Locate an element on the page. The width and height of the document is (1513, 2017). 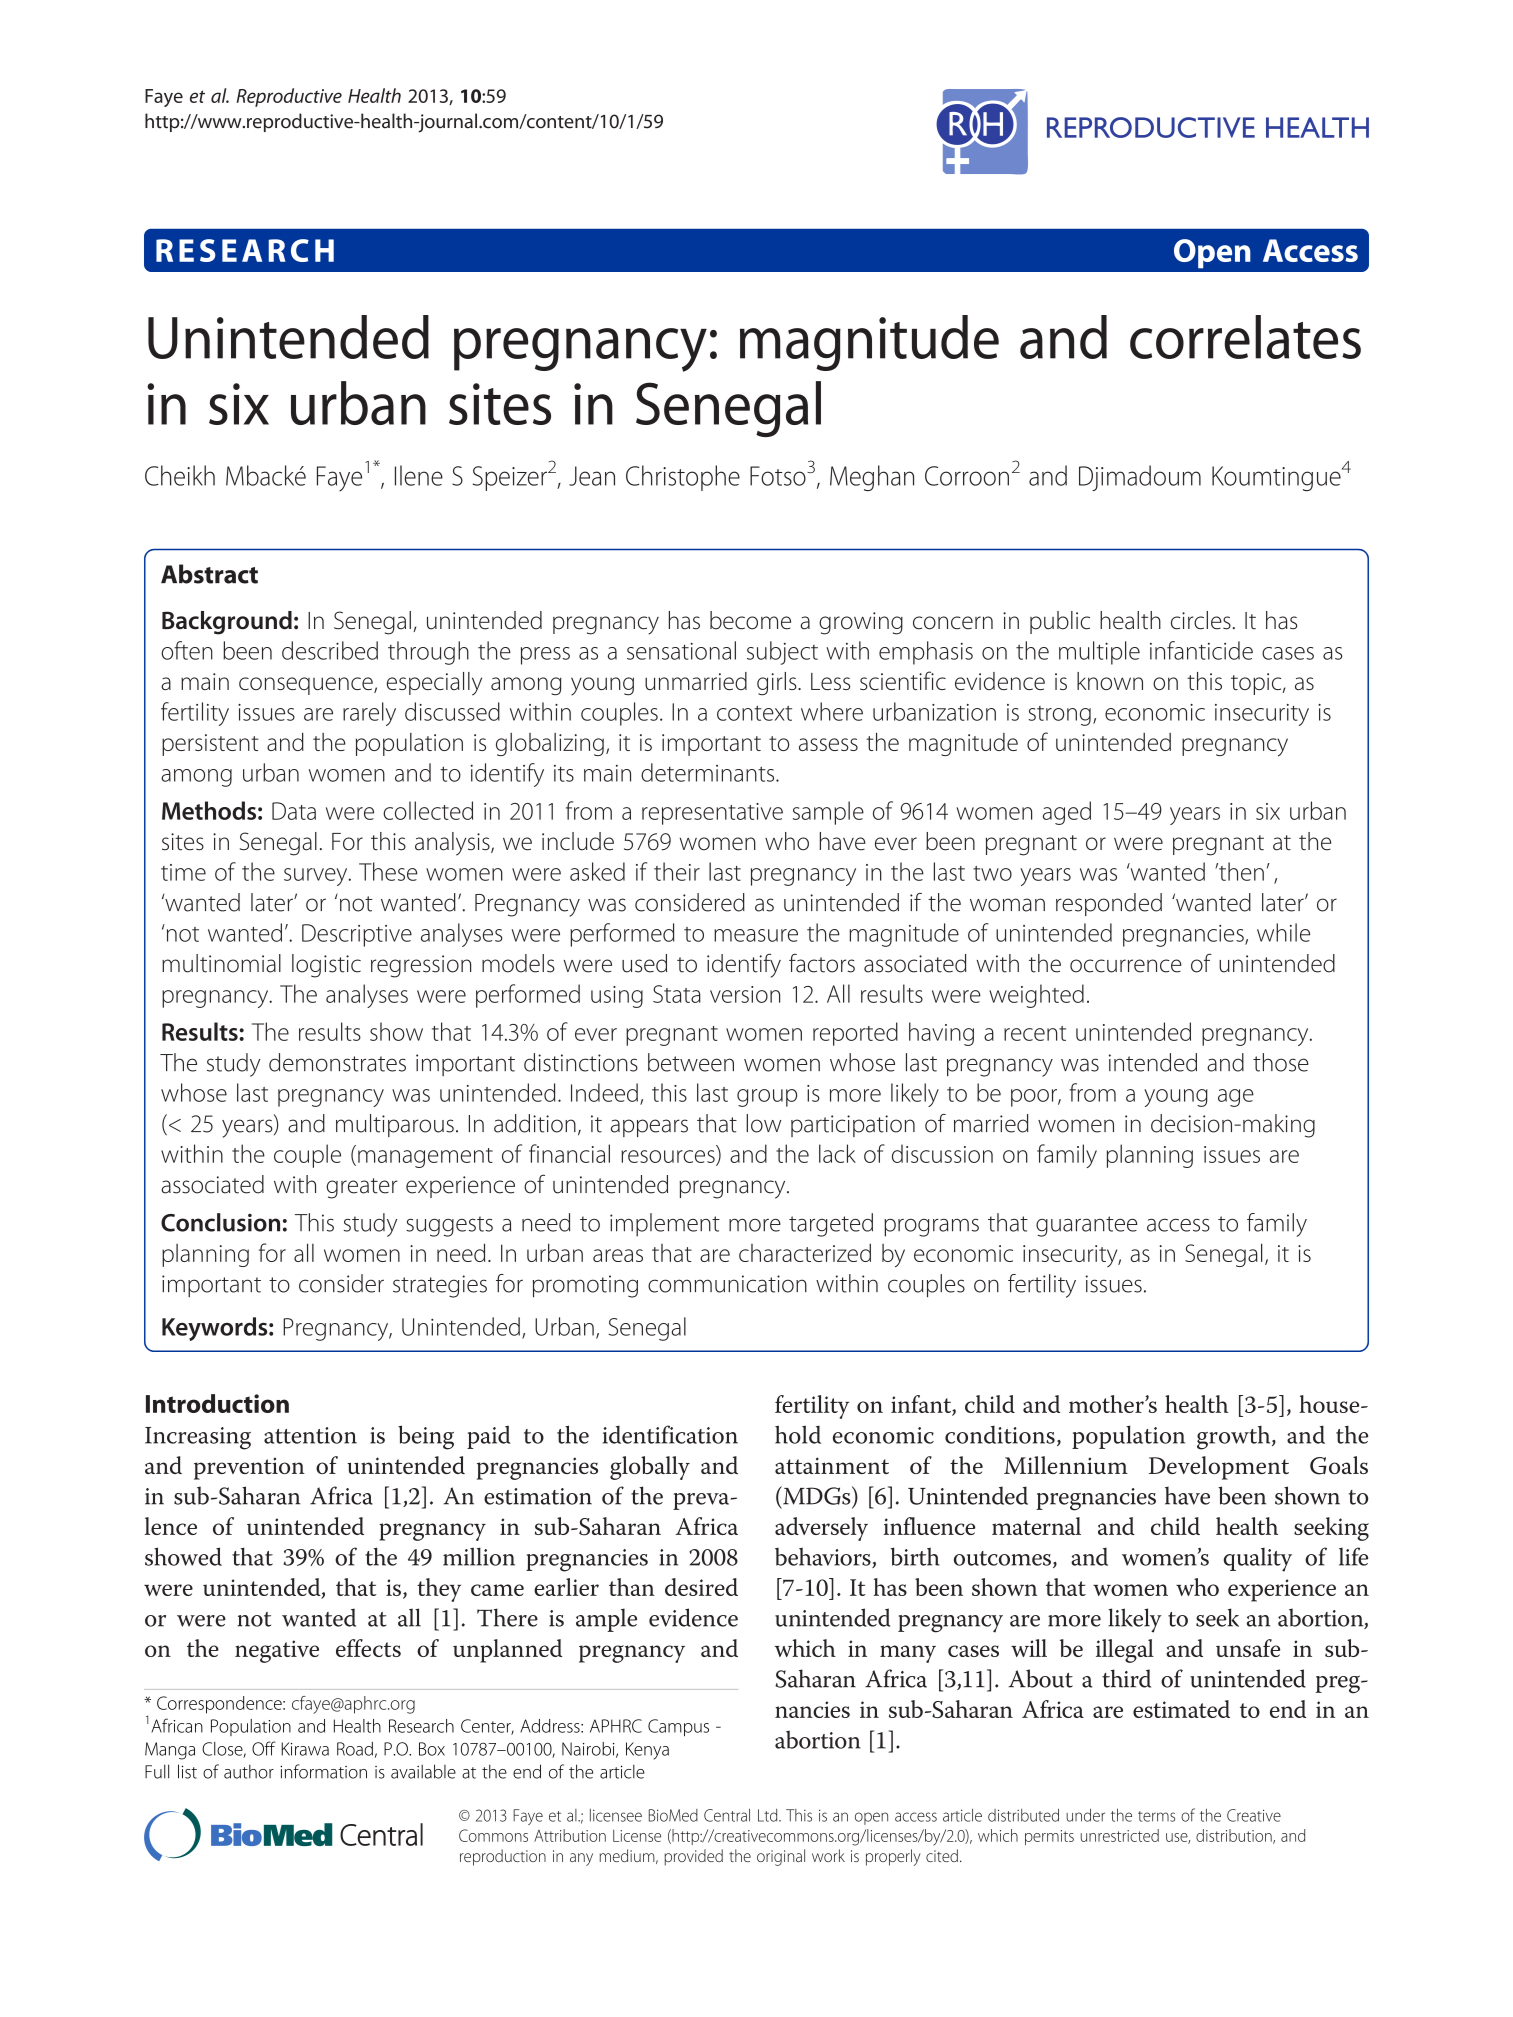
logistic is located at coordinates (326, 966).
